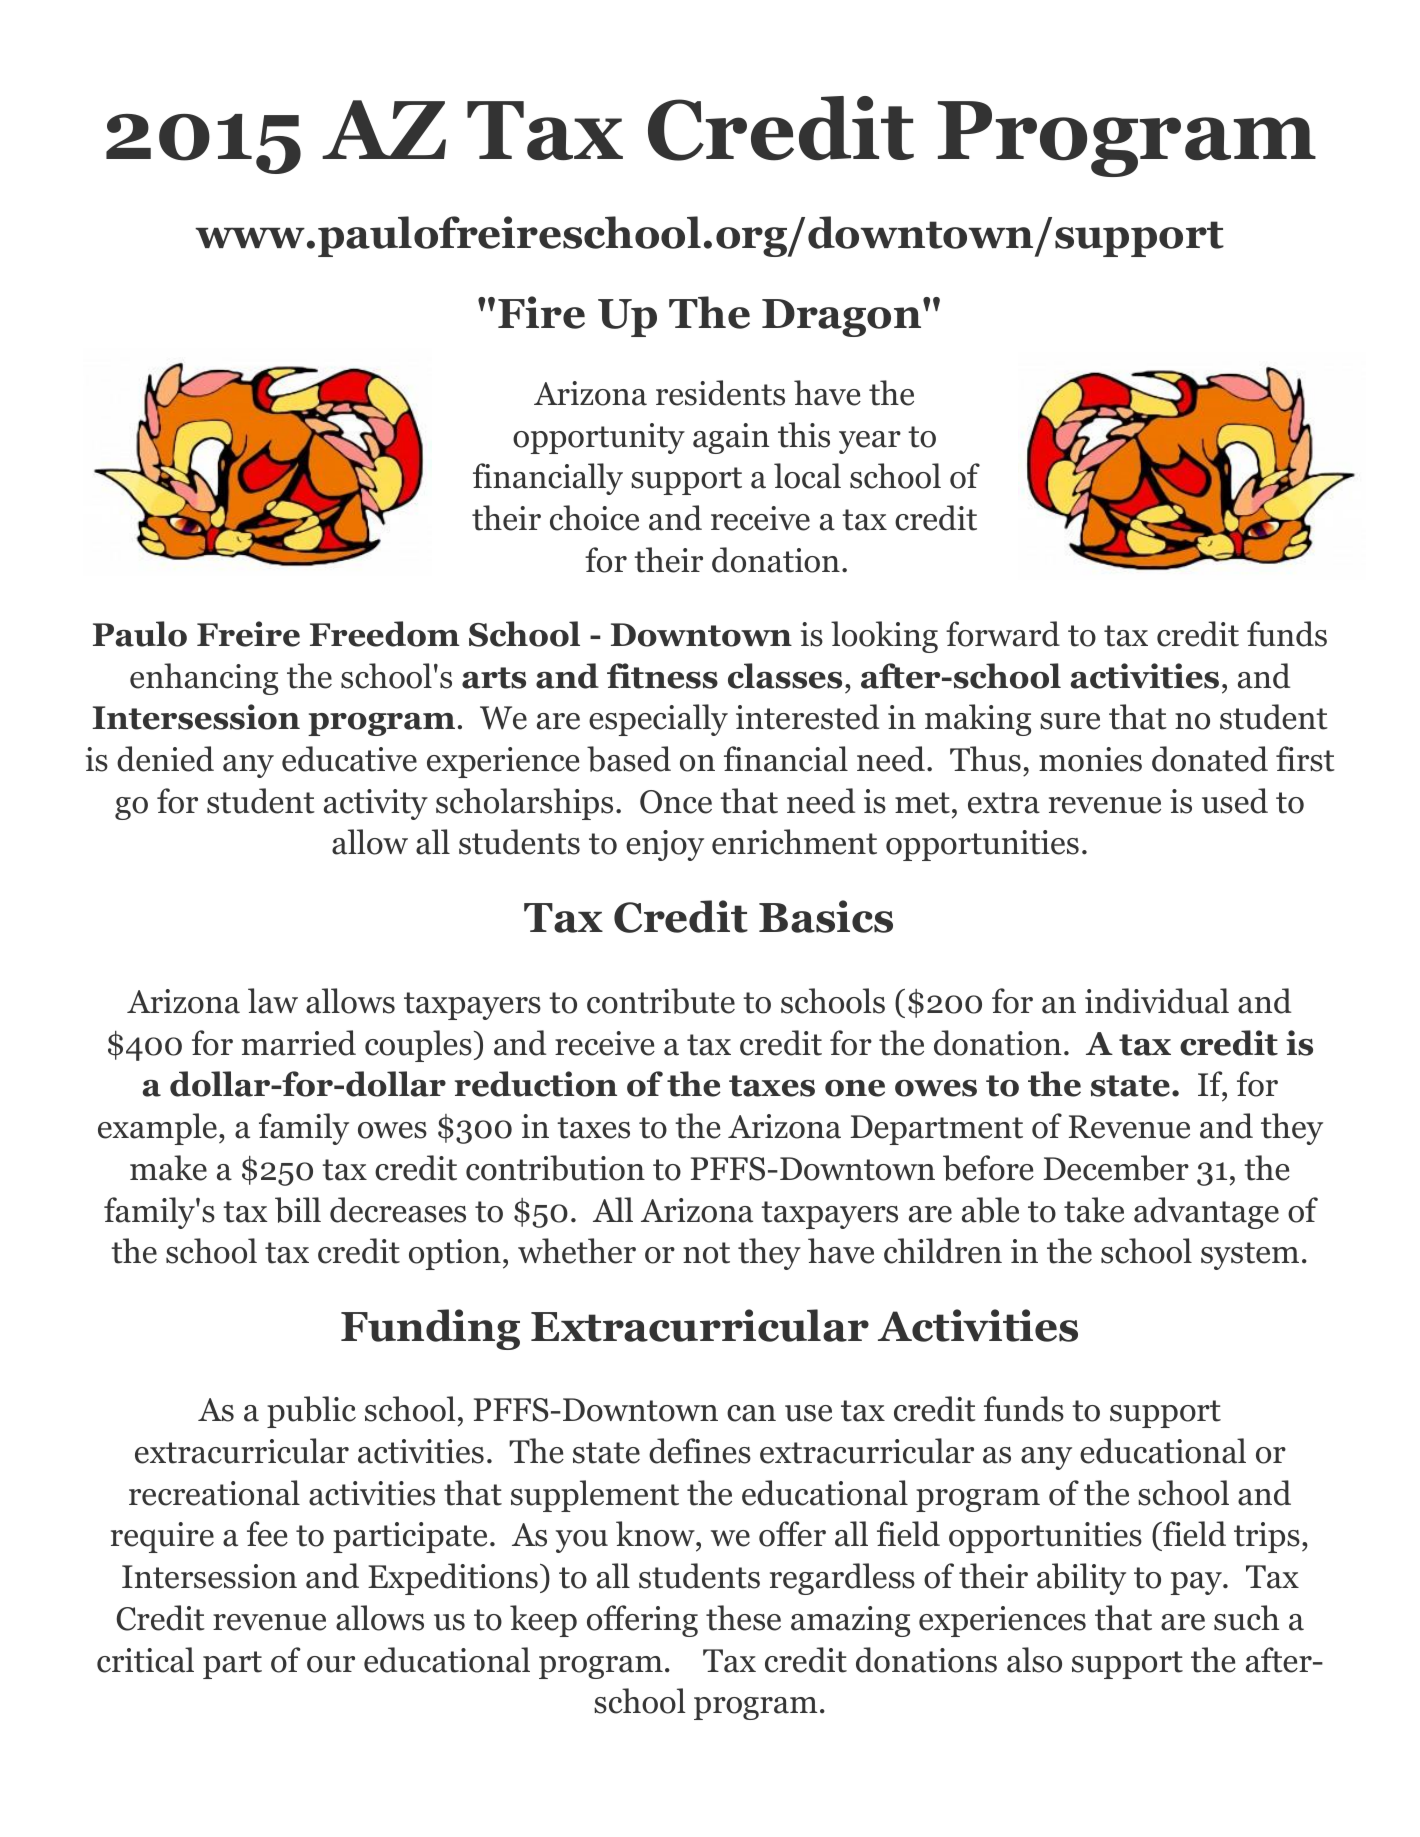 The image size is (1420, 1837). I want to click on residents, so click(720, 393).
